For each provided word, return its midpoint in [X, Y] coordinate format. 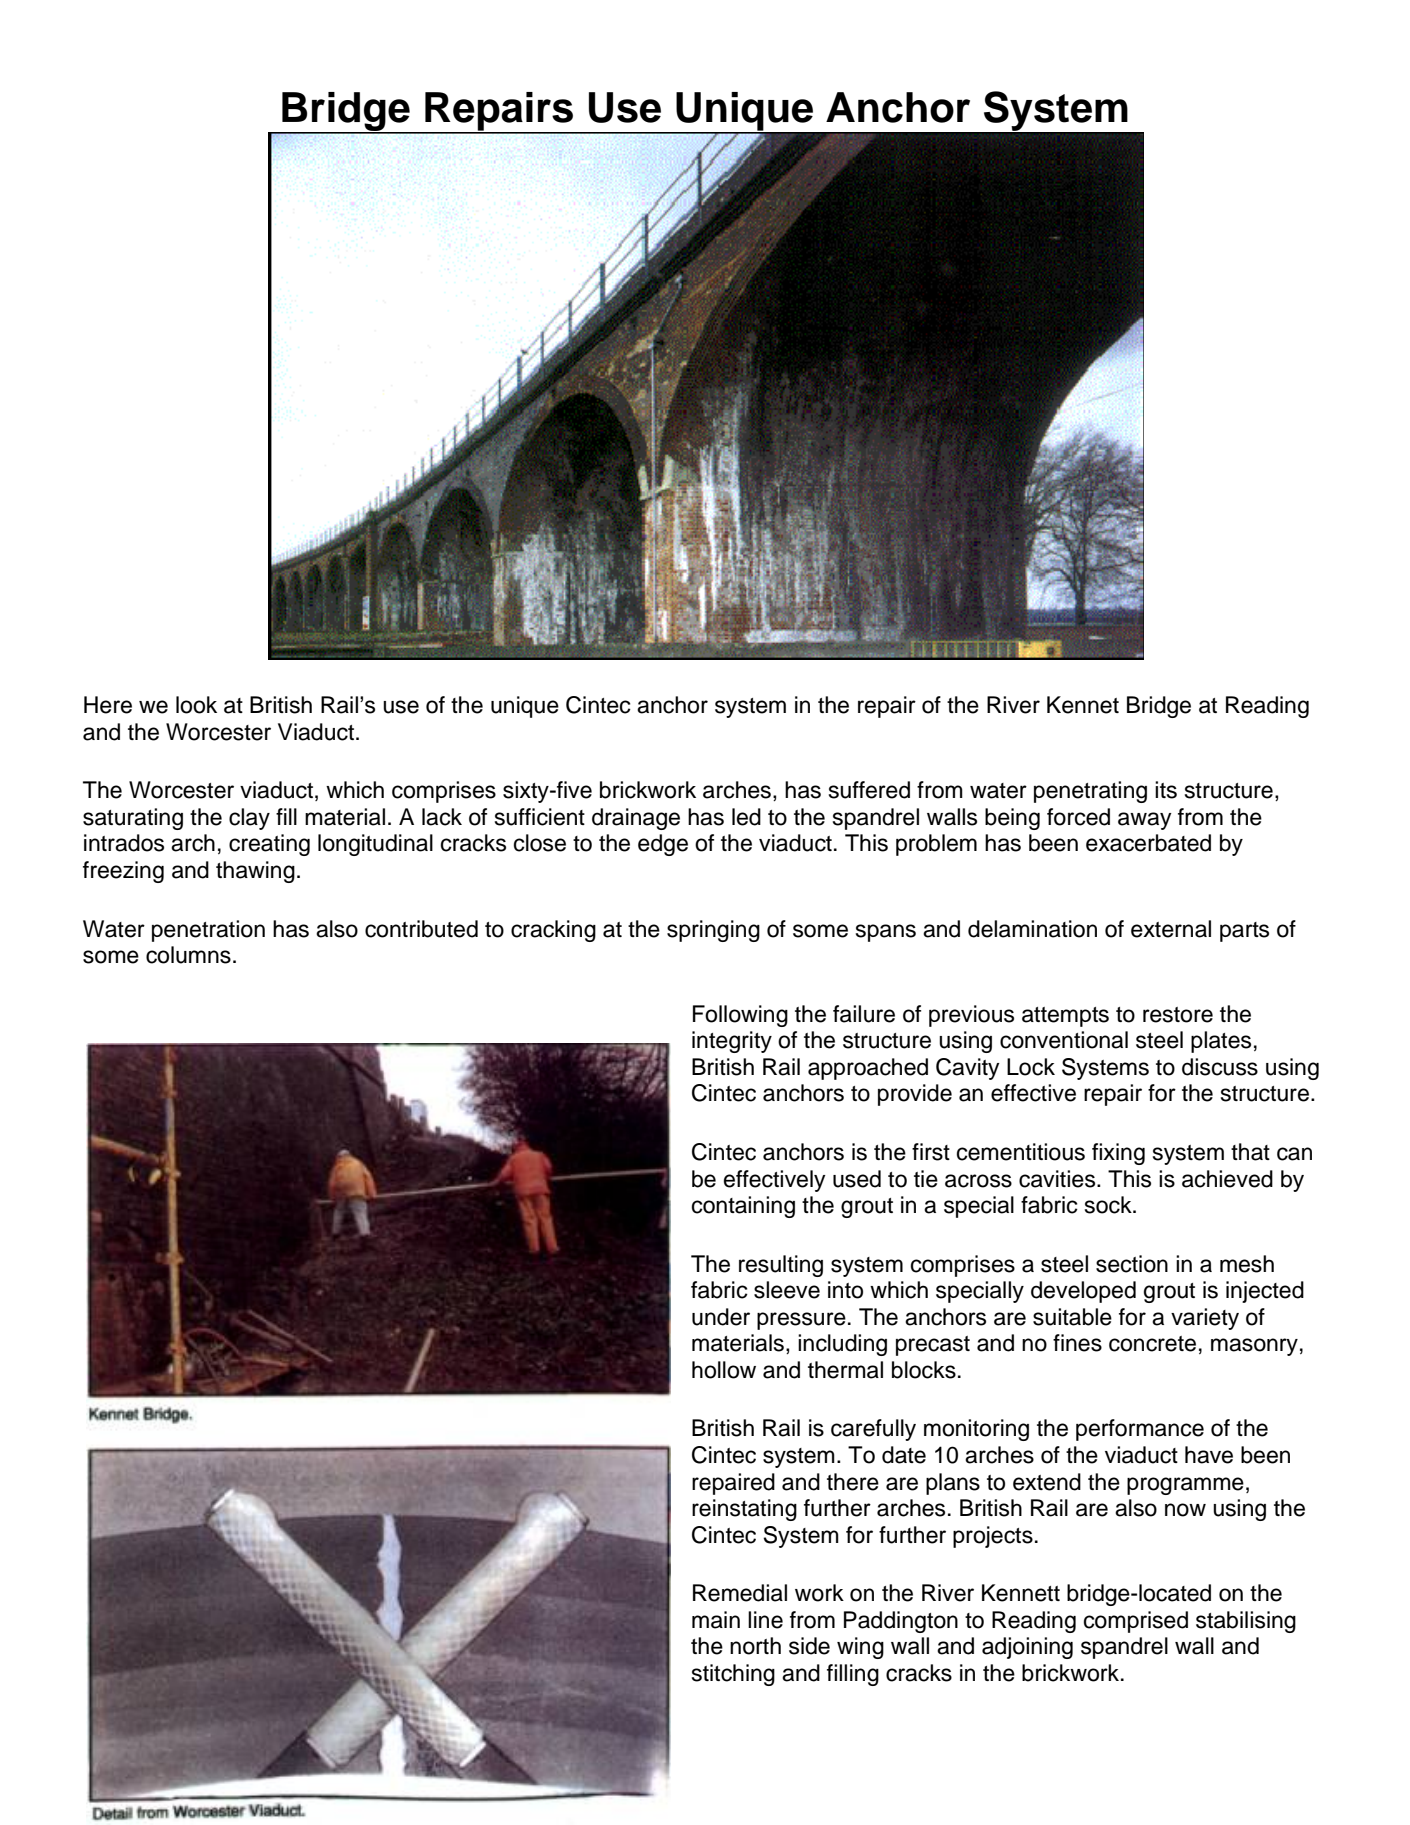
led [746, 817]
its [1166, 790]
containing [743, 1207]
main [716, 1620]
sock [1109, 1205]
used [857, 1179]
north [755, 1646]
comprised [1136, 1622]
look [196, 705]
